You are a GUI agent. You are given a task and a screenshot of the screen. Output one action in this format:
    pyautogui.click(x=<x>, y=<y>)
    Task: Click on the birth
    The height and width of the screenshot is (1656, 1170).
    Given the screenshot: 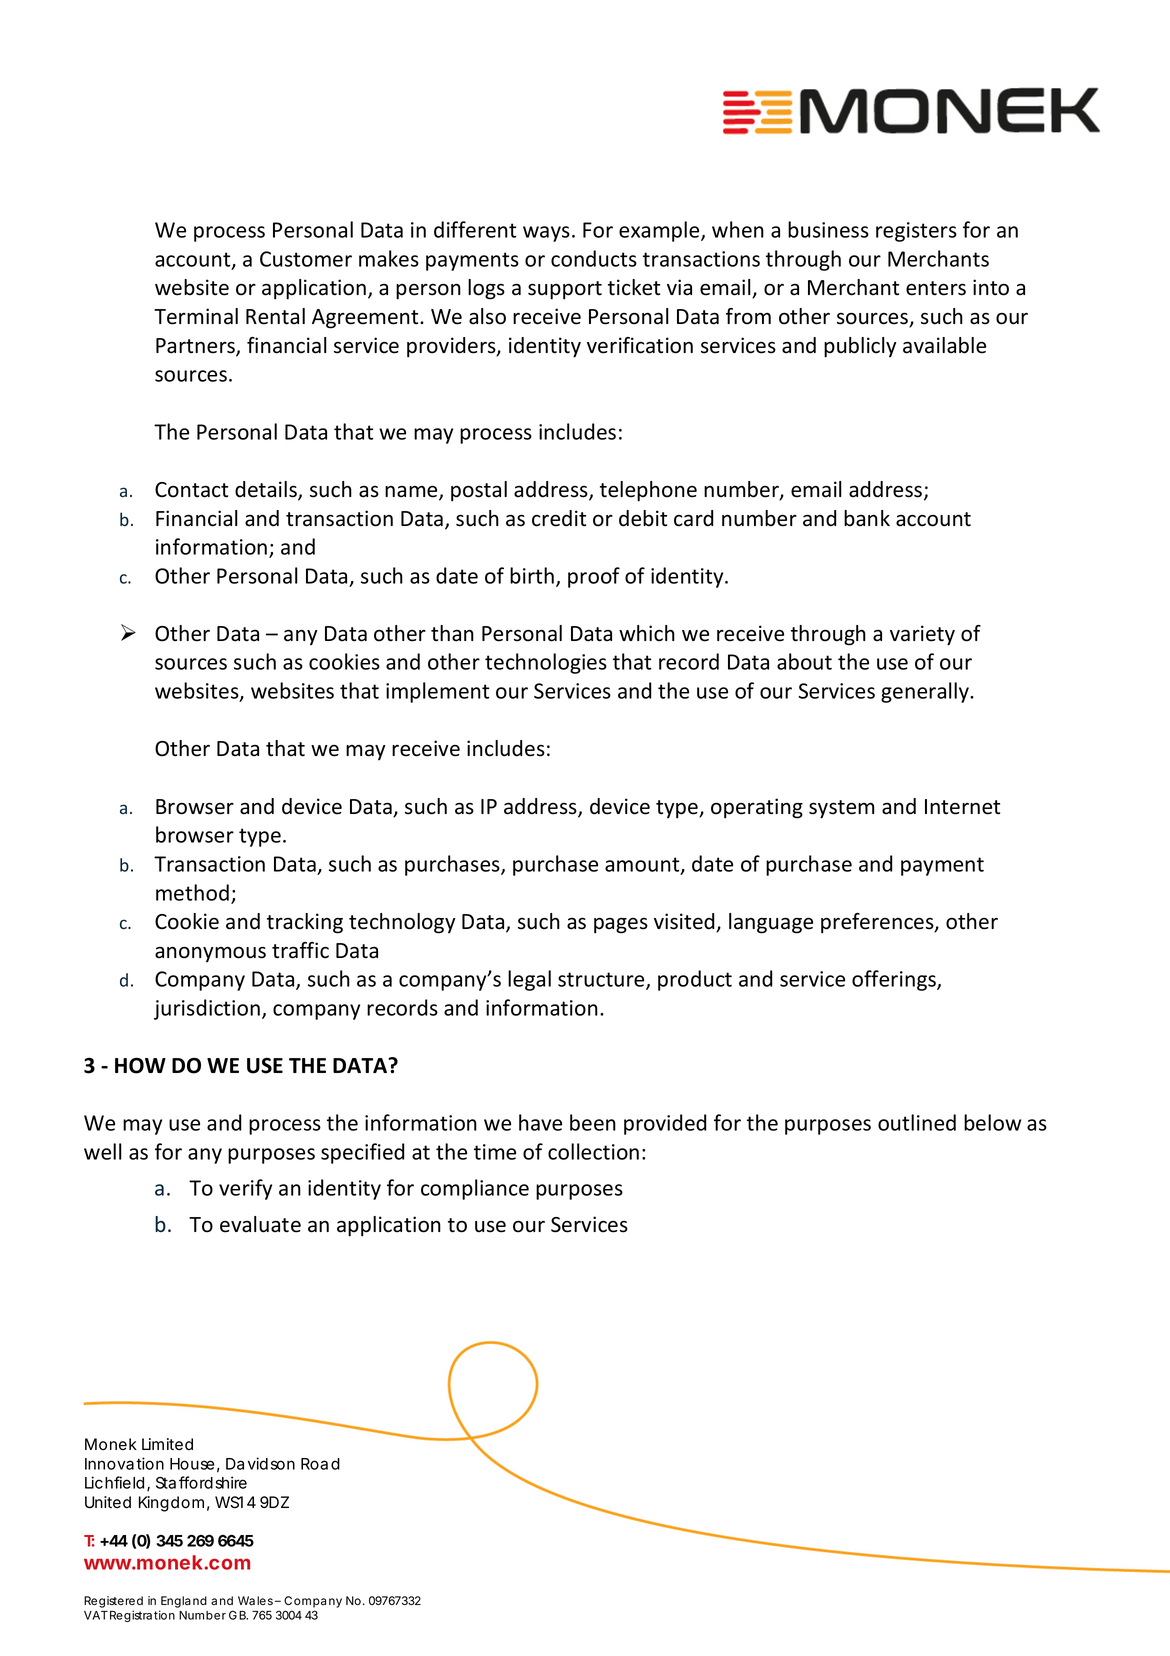 What is the action you would take?
    pyautogui.click(x=532, y=575)
